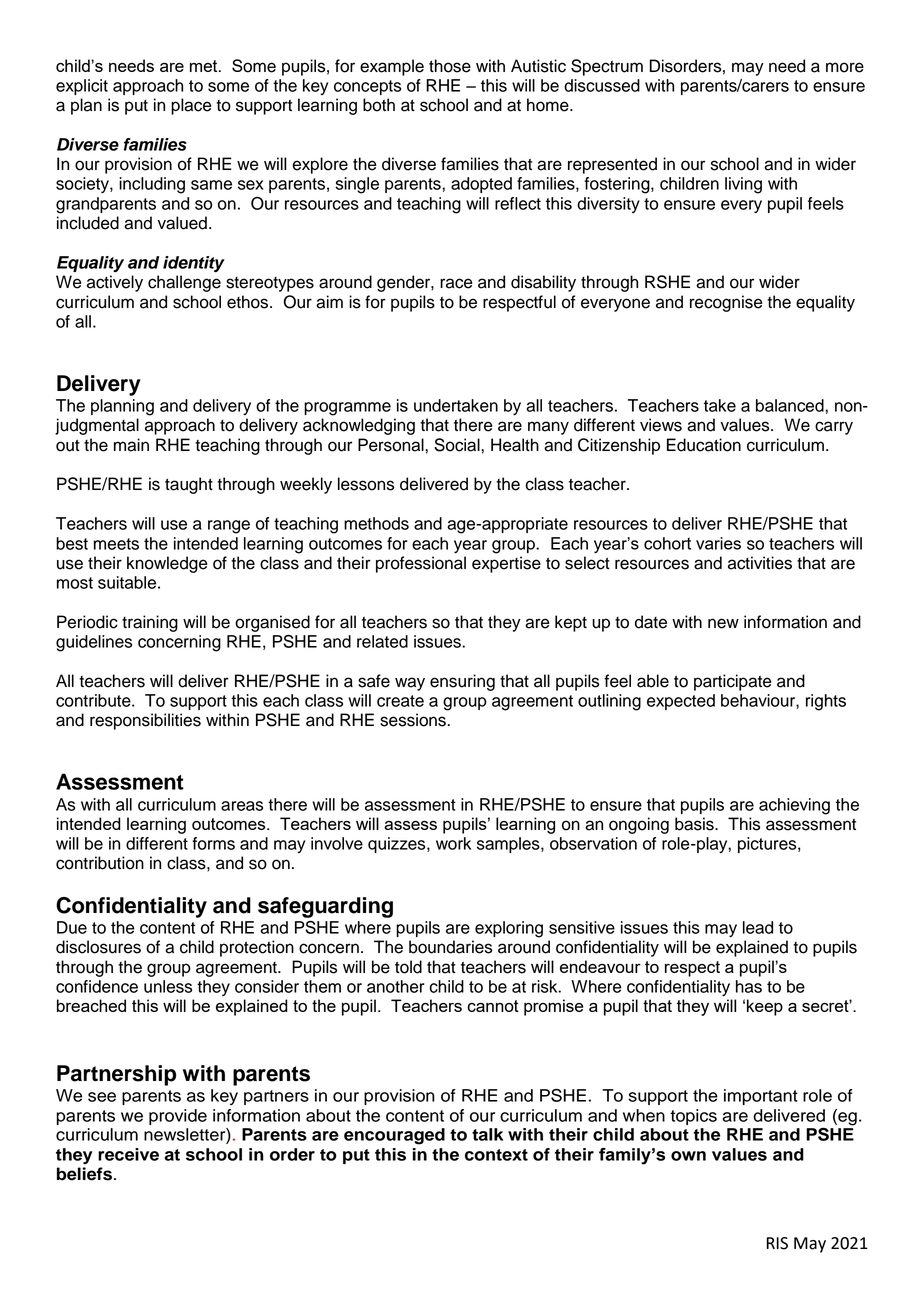 The height and width of the page is (1309, 924). I want to click on work, so click(453, 843).
